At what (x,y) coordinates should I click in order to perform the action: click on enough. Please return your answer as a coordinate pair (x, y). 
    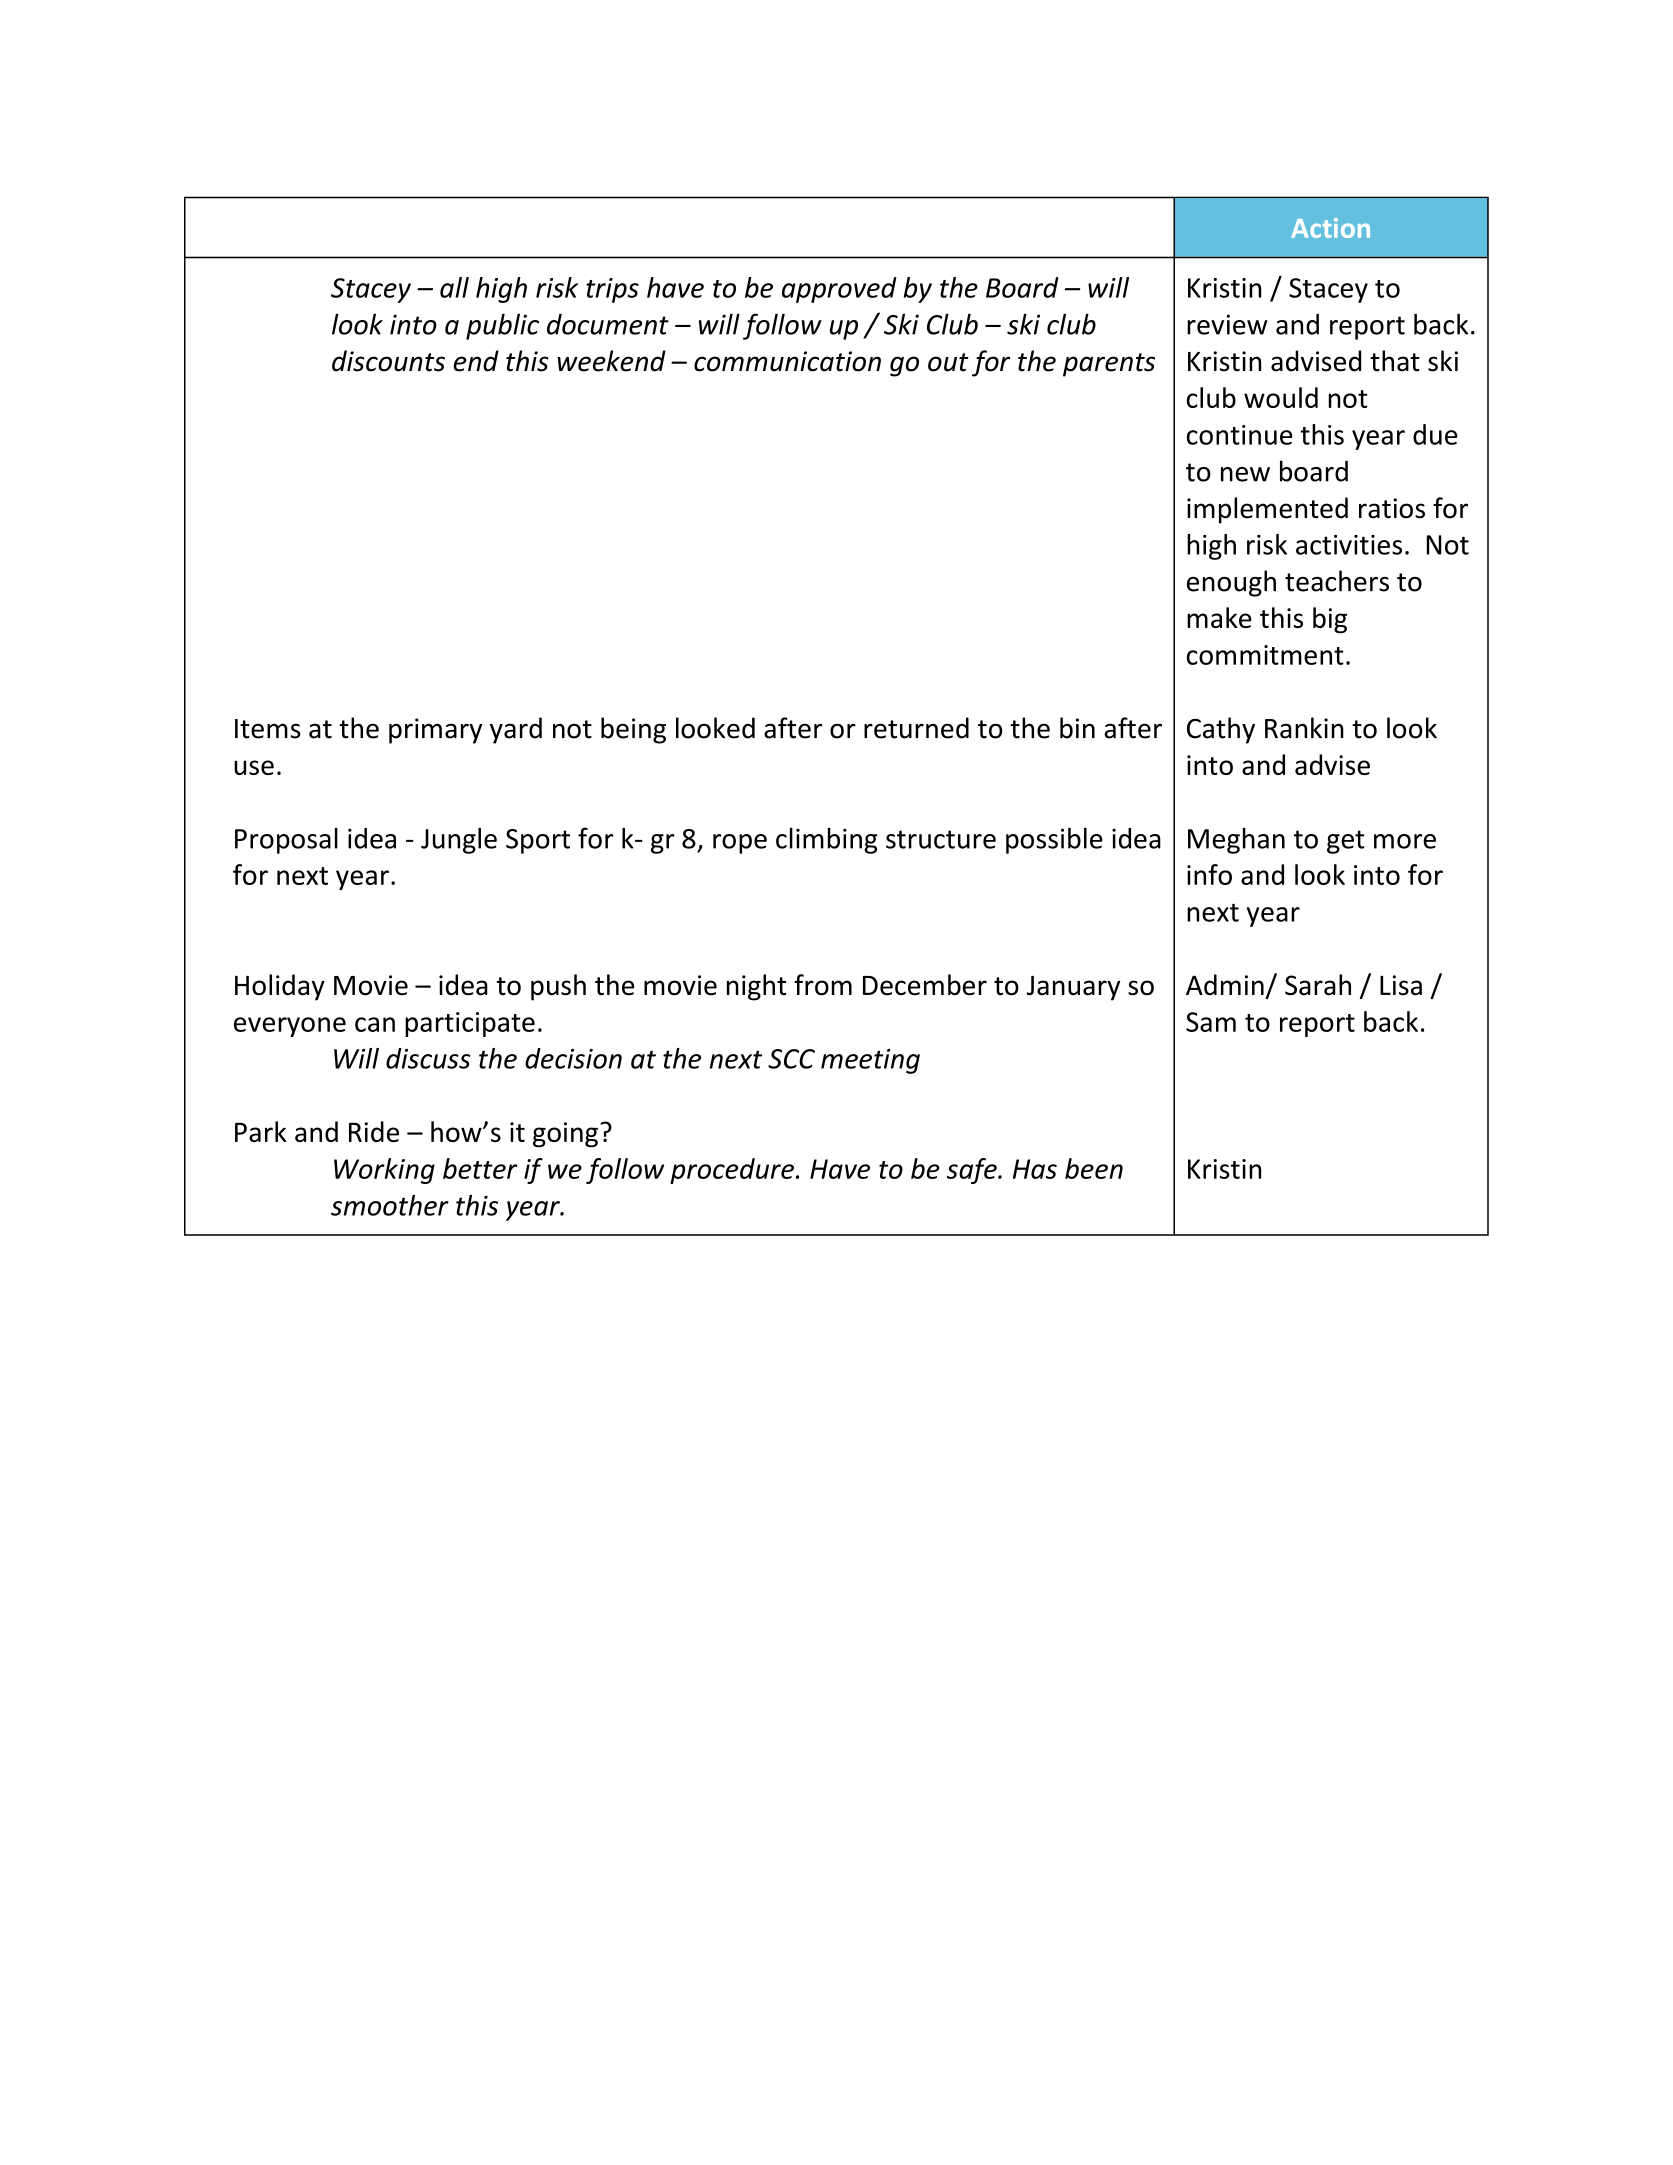
    Looking at the image, I should click on (1231, 583).
